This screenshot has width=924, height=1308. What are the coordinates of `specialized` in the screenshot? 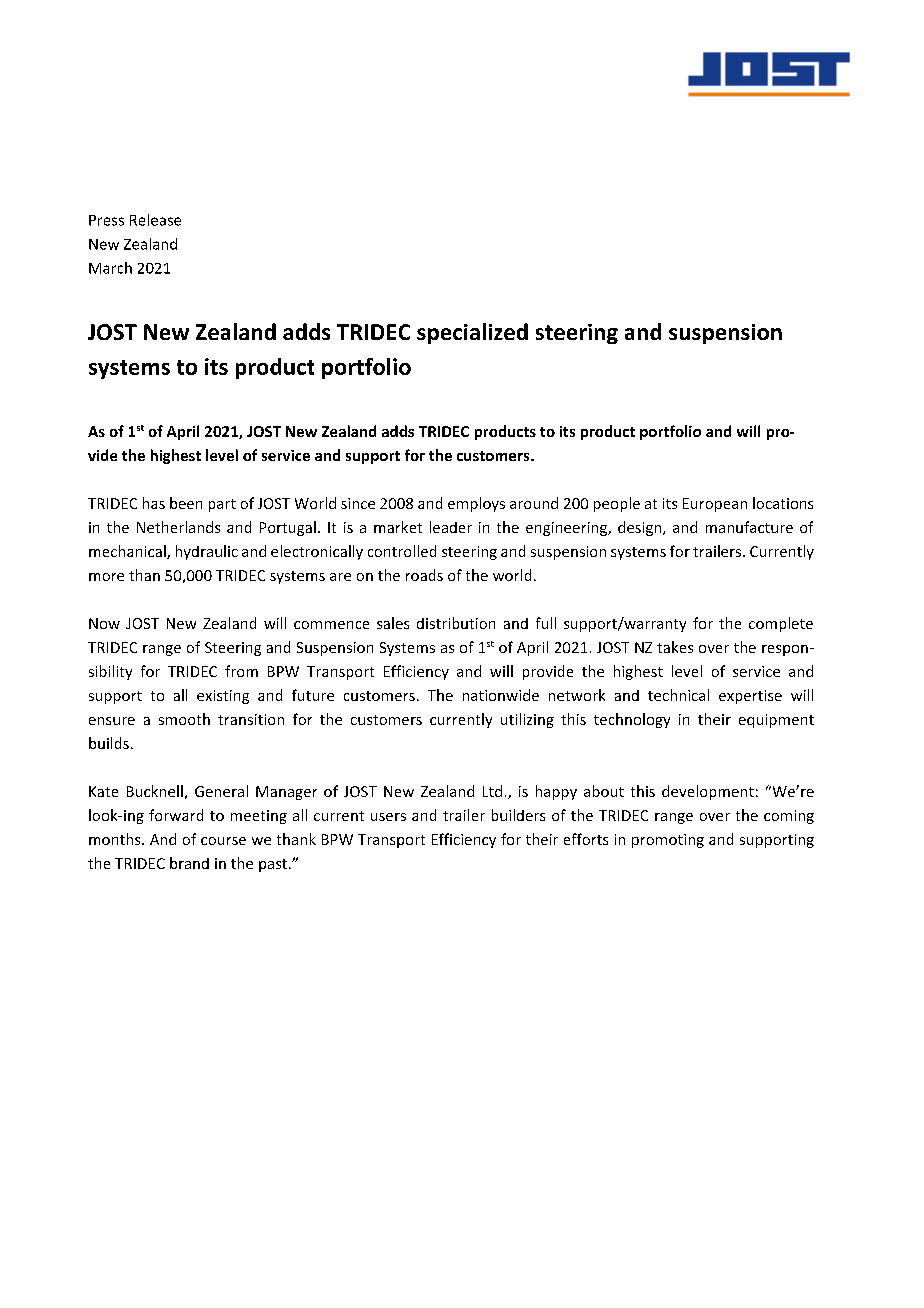 It's located at (472, 333).
